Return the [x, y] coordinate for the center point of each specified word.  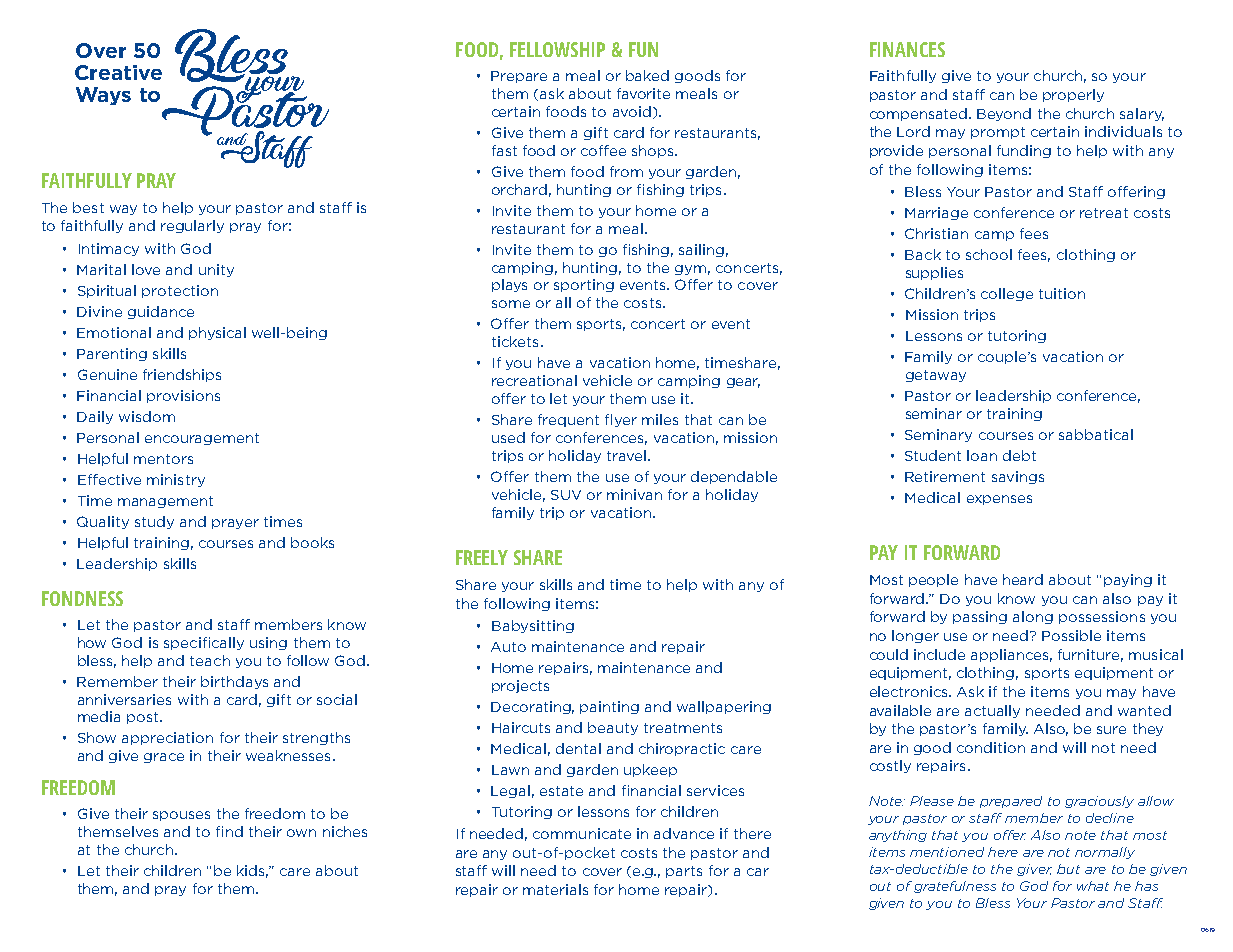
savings [1018, 477]
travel [626, 455]
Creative [118, 72]
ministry [176, 480]
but [1068, 869]
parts [684, 872]
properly [1073, 95]
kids [252, 871]
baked [647, 75]
